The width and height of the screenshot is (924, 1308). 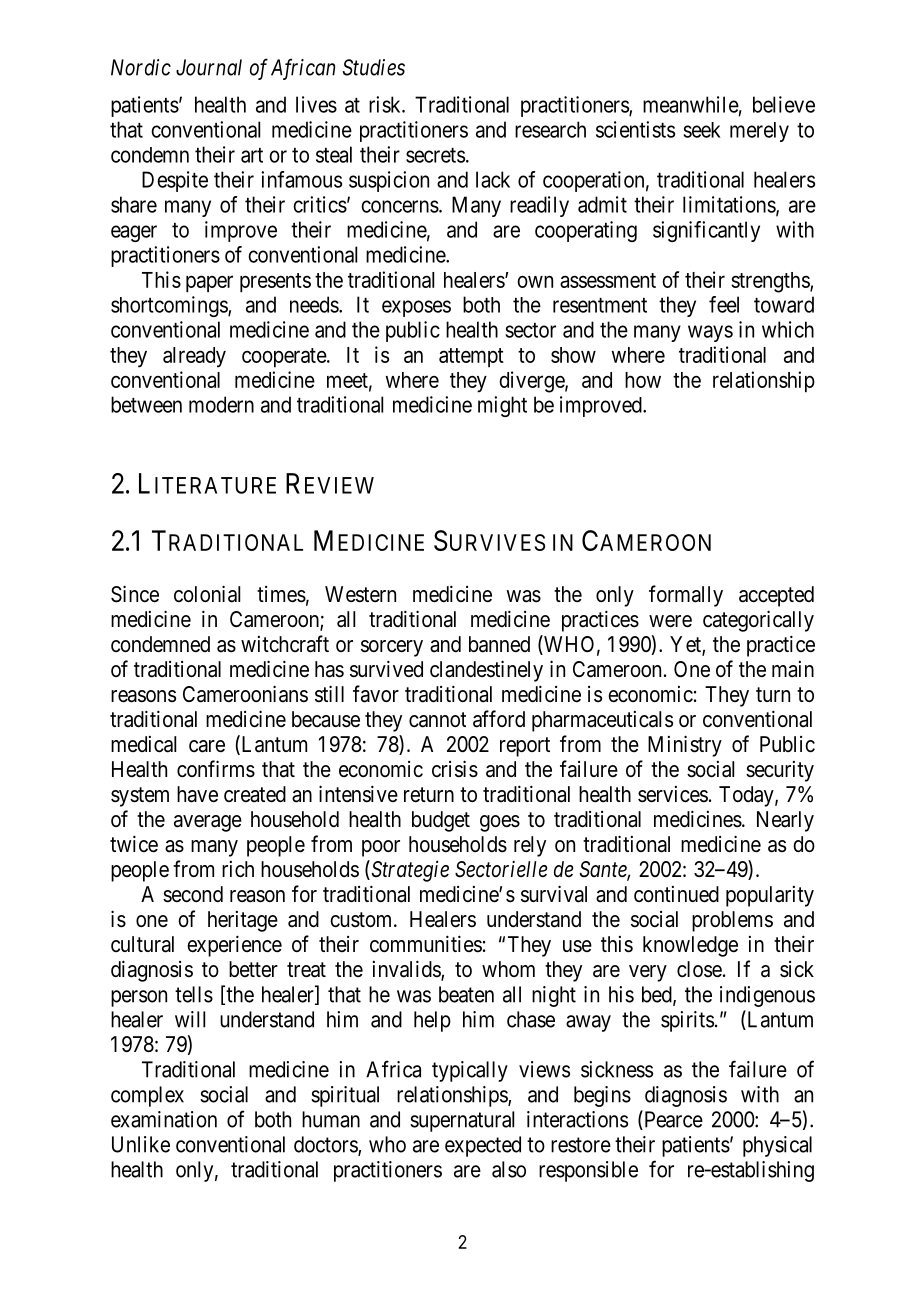 I want to click on examination, so click(x=164, y=1119).
